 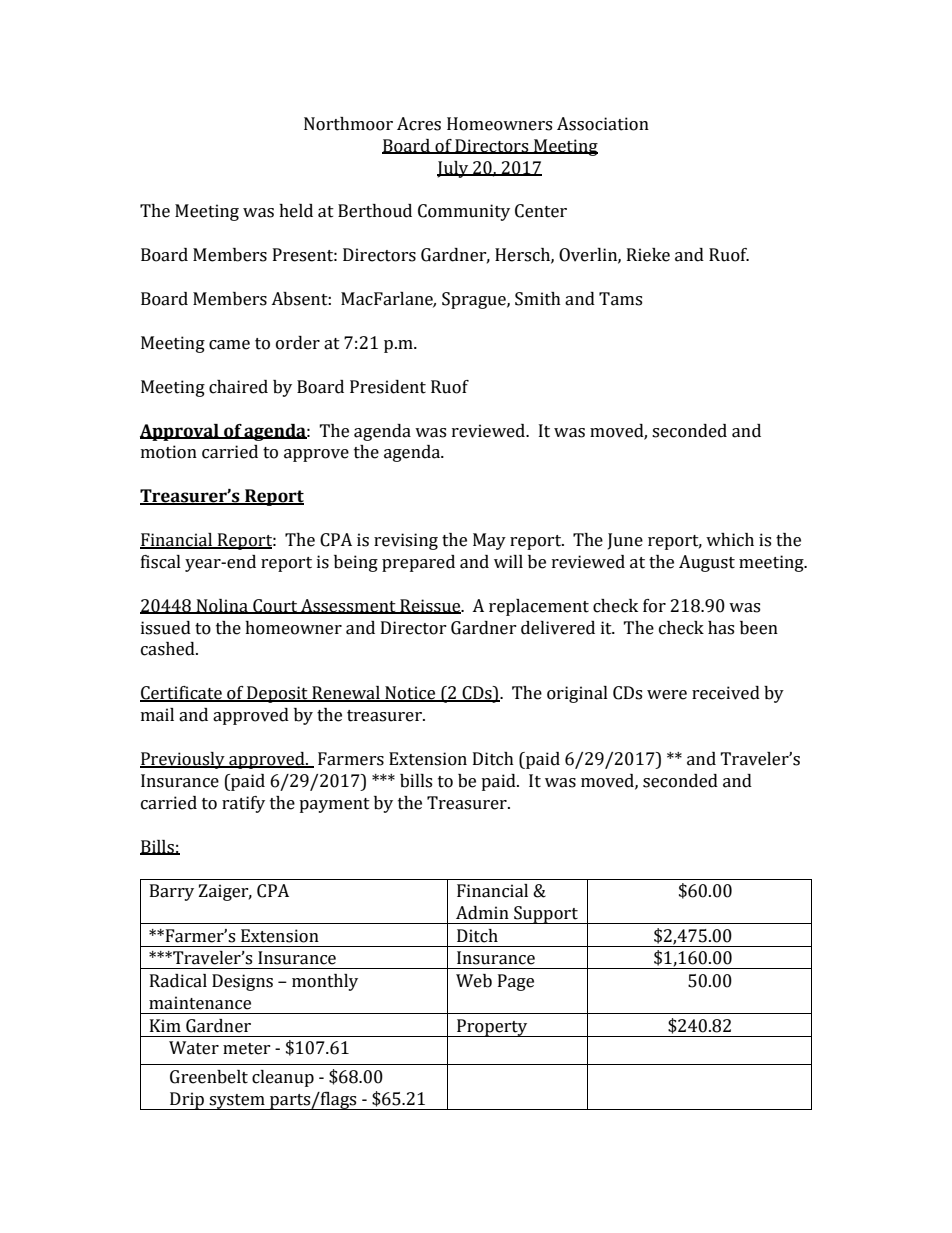 I want to click on held, so click(x=296, y=211).
